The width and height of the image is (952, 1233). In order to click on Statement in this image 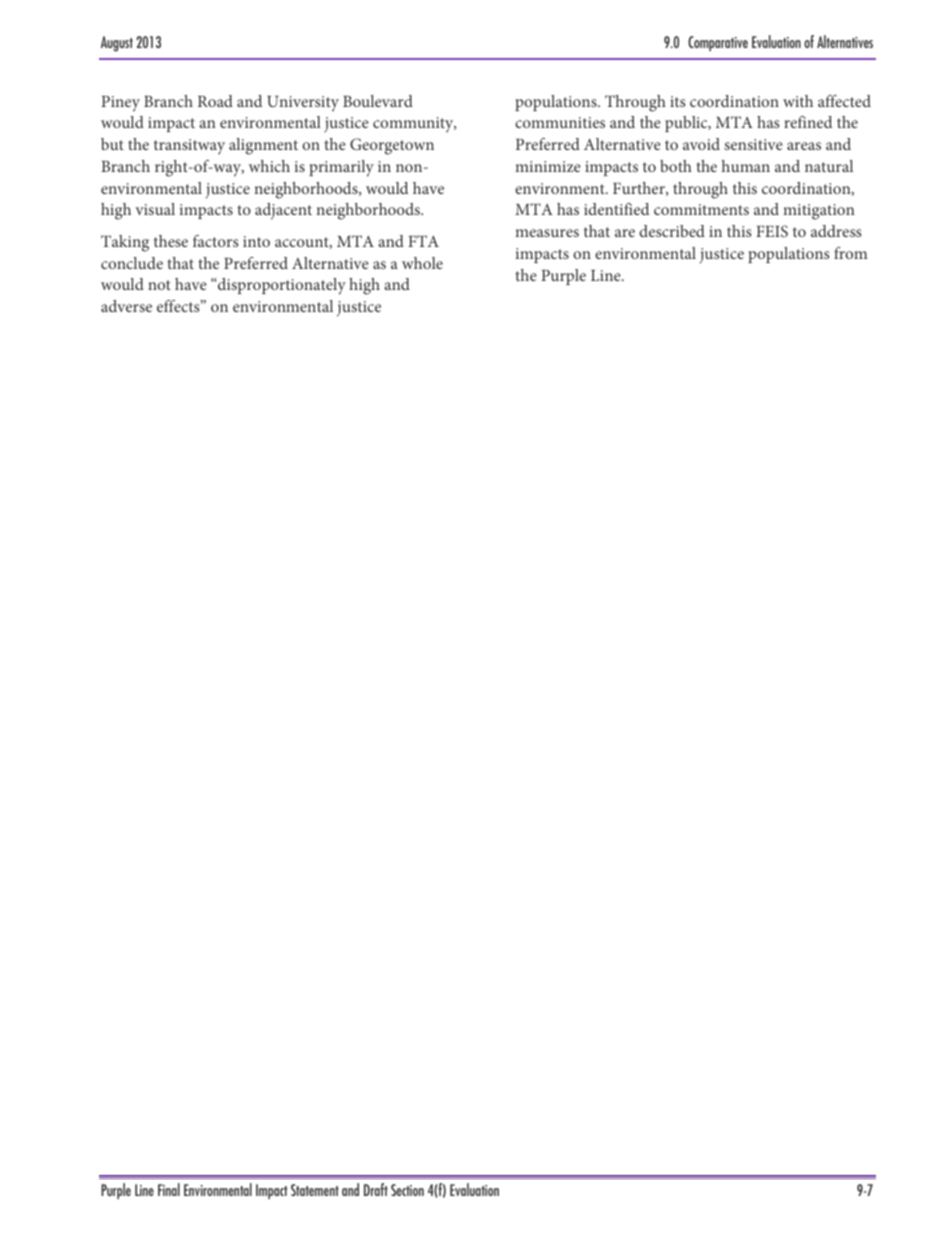, I will do `click(315, 1190)`.
